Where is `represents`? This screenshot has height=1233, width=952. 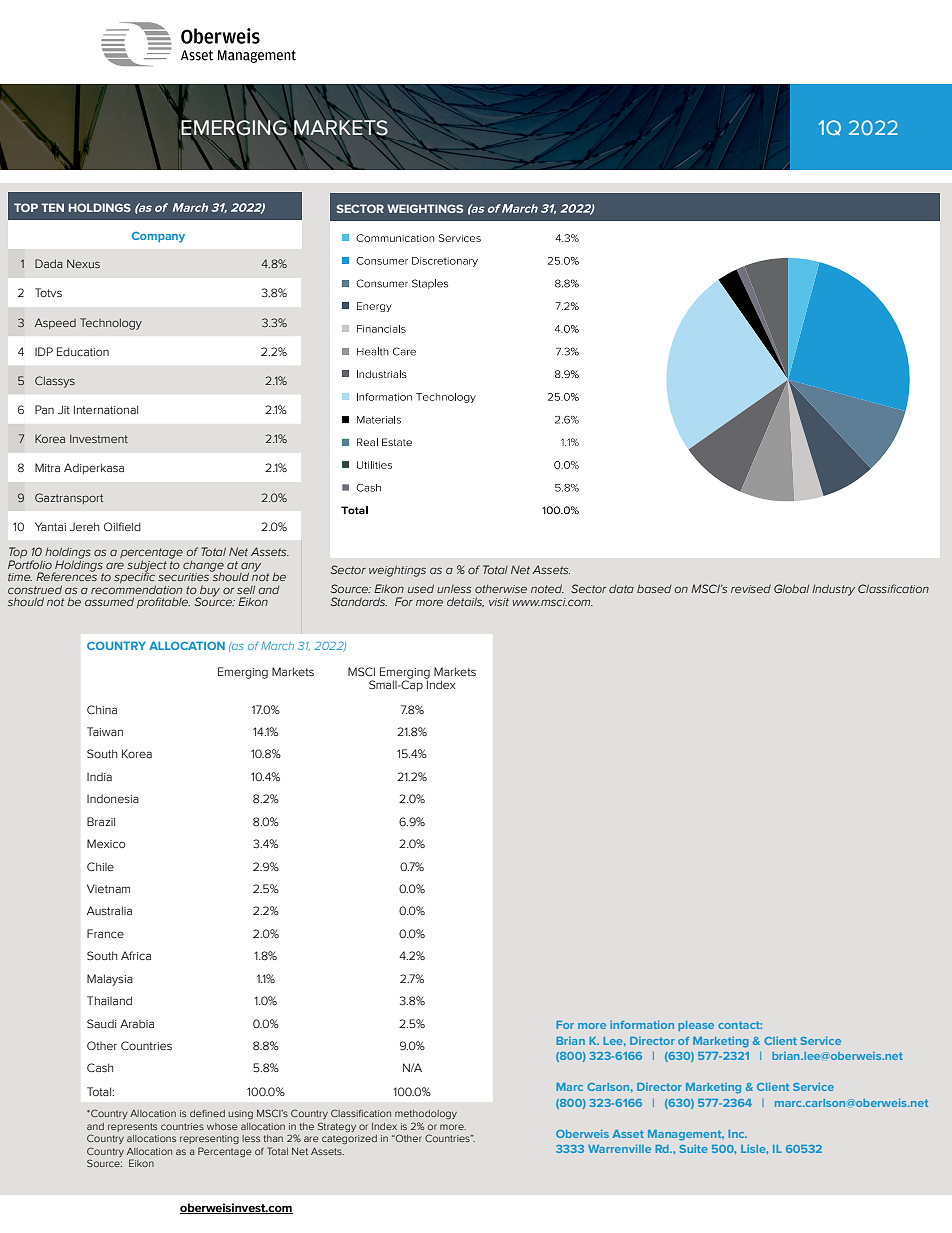 represents is located at coordinates (132, 1127).
